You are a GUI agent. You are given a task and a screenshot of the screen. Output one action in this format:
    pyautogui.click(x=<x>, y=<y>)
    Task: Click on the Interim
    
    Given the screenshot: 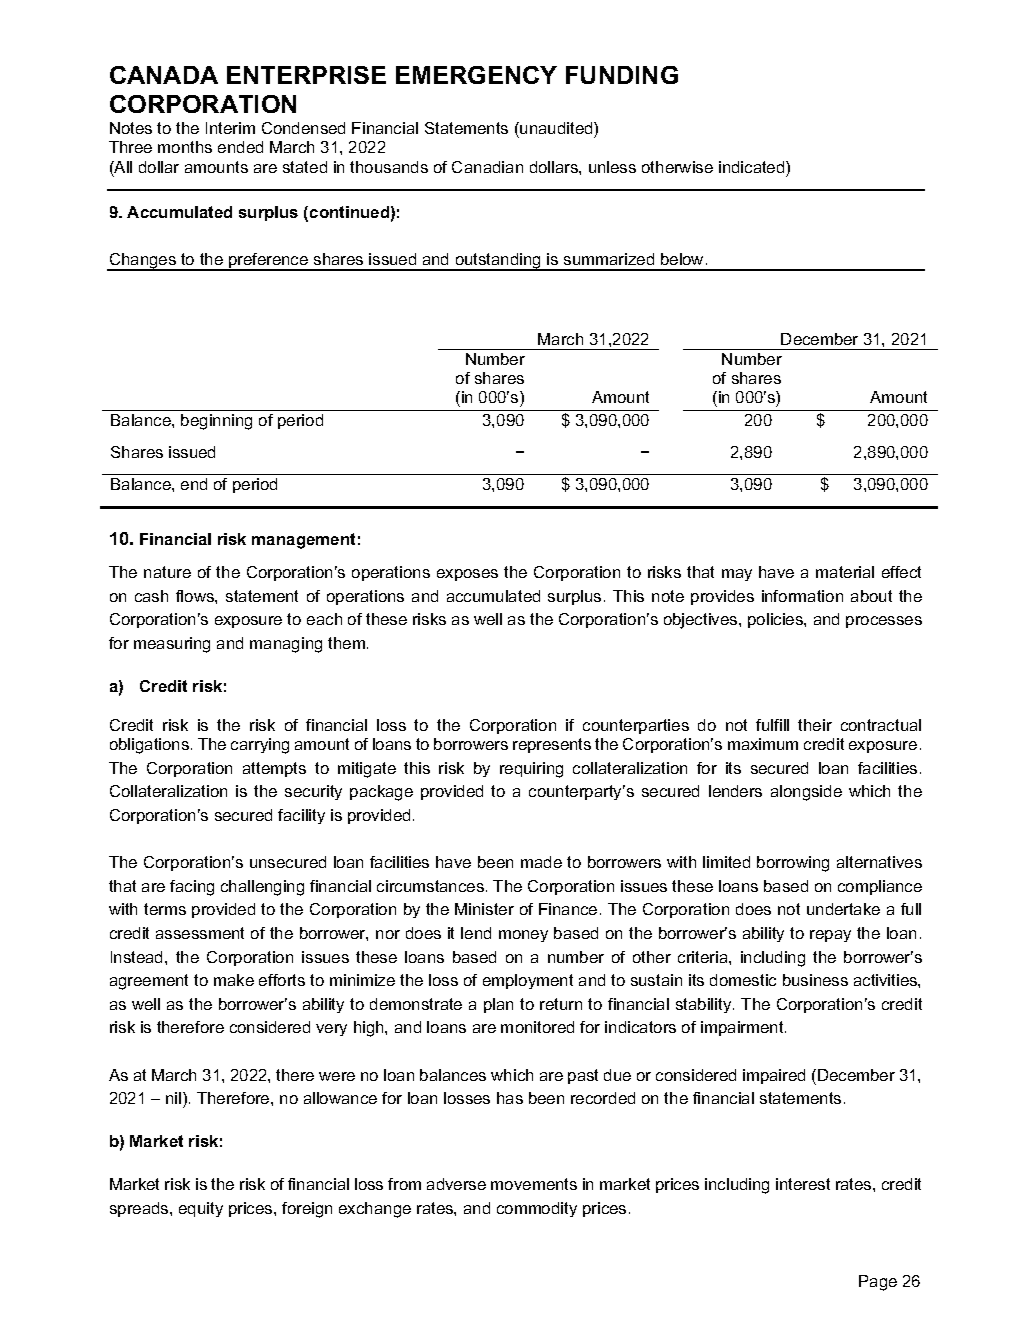 What is the action you would take?
    pyautogui.click(x=230, y=128)
